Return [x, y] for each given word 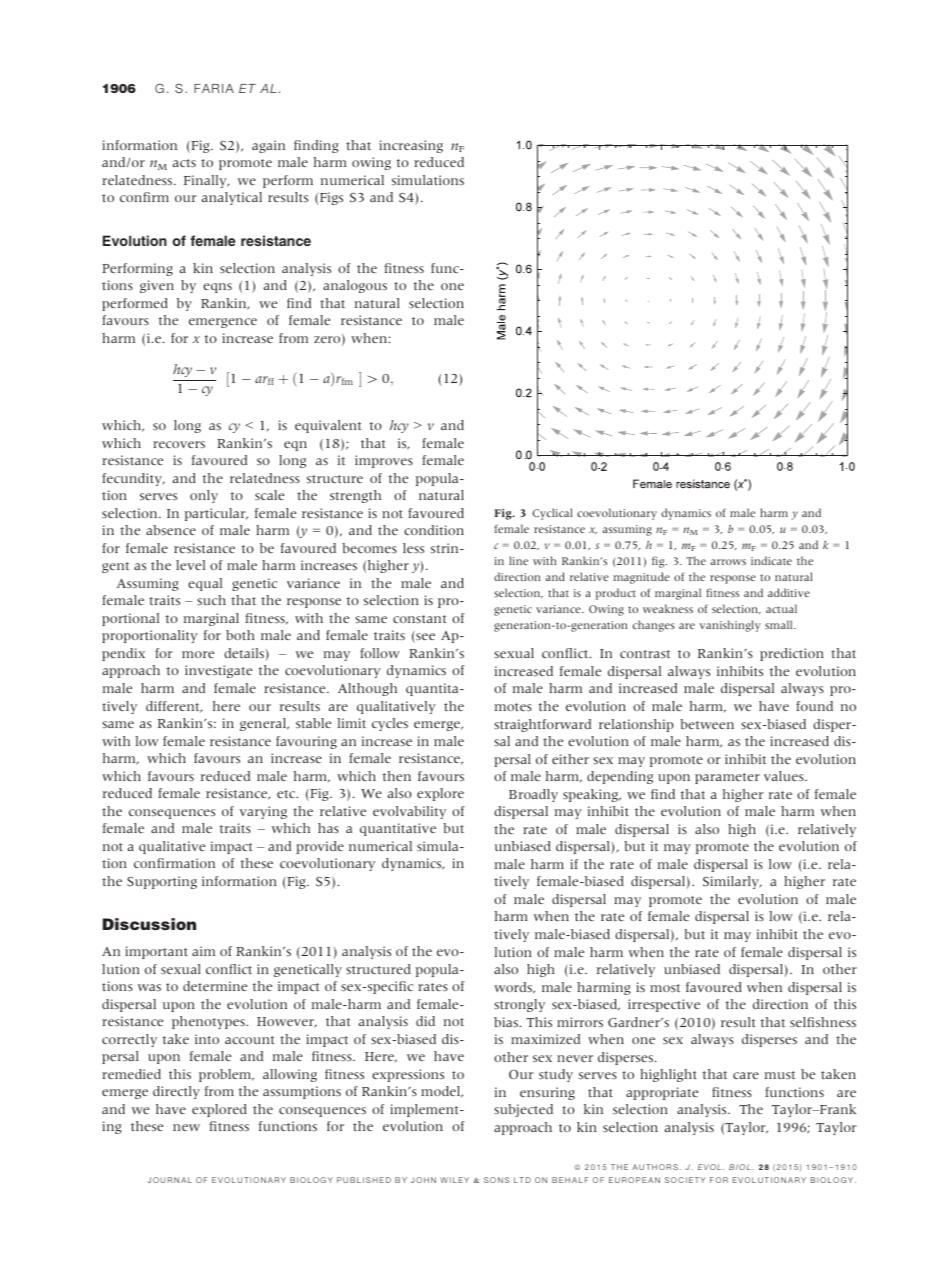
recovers [179, 444]
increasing [411, 146]
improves [384, 461]
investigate [218, 671]
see [424, 638]
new [186, 1127]
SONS [496, 1180]
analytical [232, 198]
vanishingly [730, 626]
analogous [355, 286]
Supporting [162, 882]
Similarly [732, 882]
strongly [520, 1005]
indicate [771, 560]
